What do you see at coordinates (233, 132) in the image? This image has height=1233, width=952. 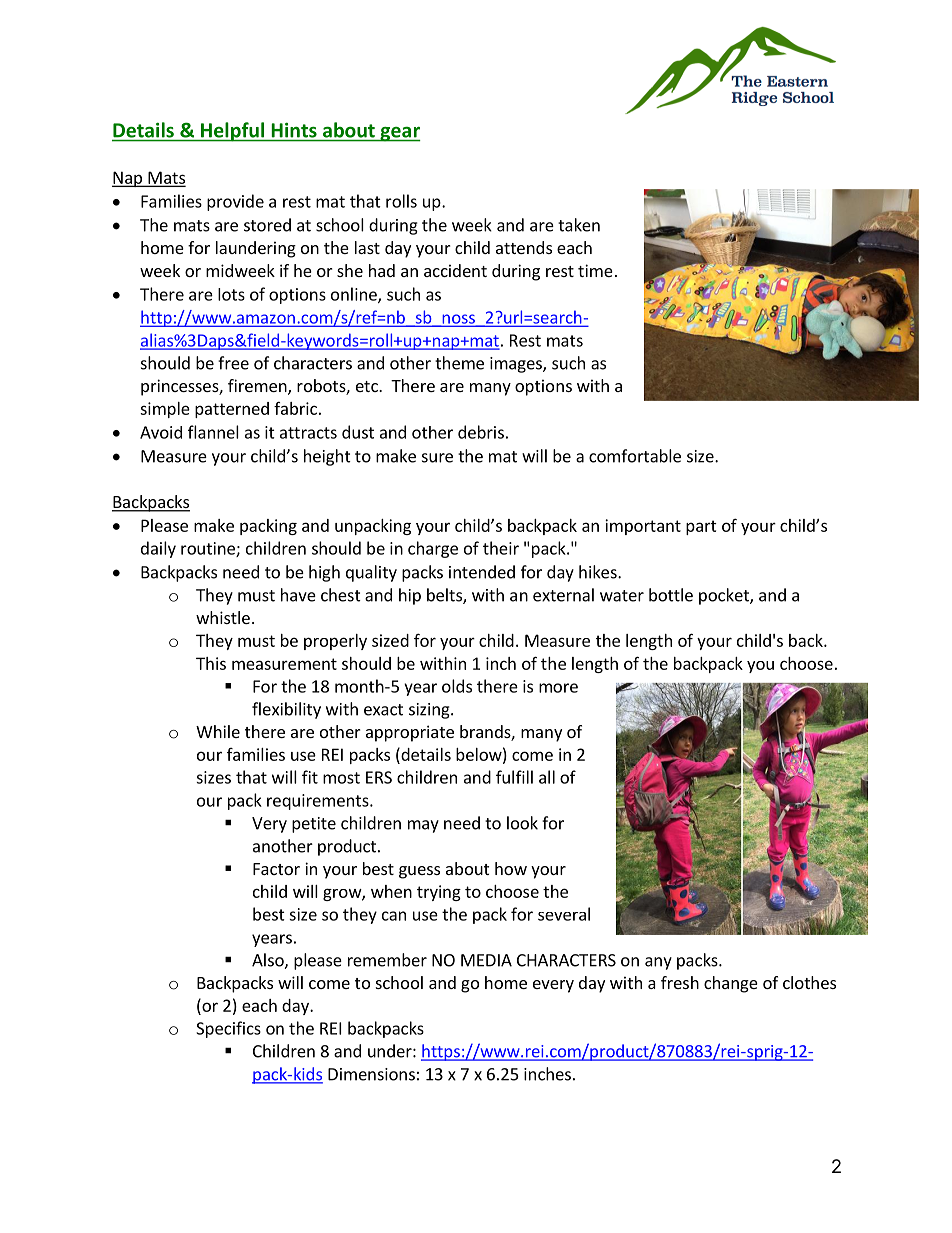 I see `Helpful` at bounding box center [233, 132].
